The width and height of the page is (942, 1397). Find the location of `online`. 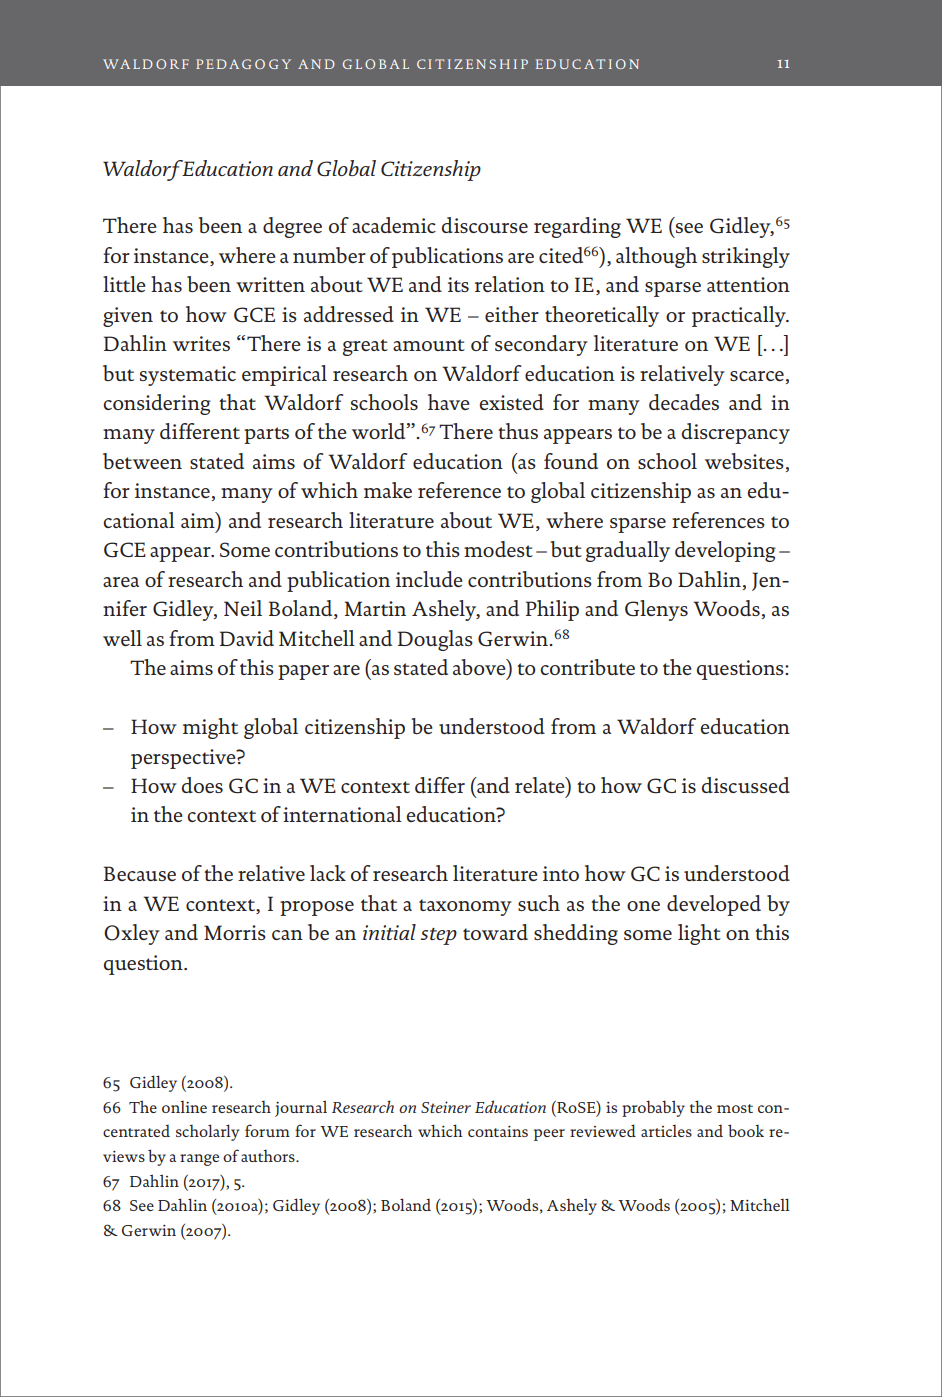

online is located at coordinates (184, 1106).
